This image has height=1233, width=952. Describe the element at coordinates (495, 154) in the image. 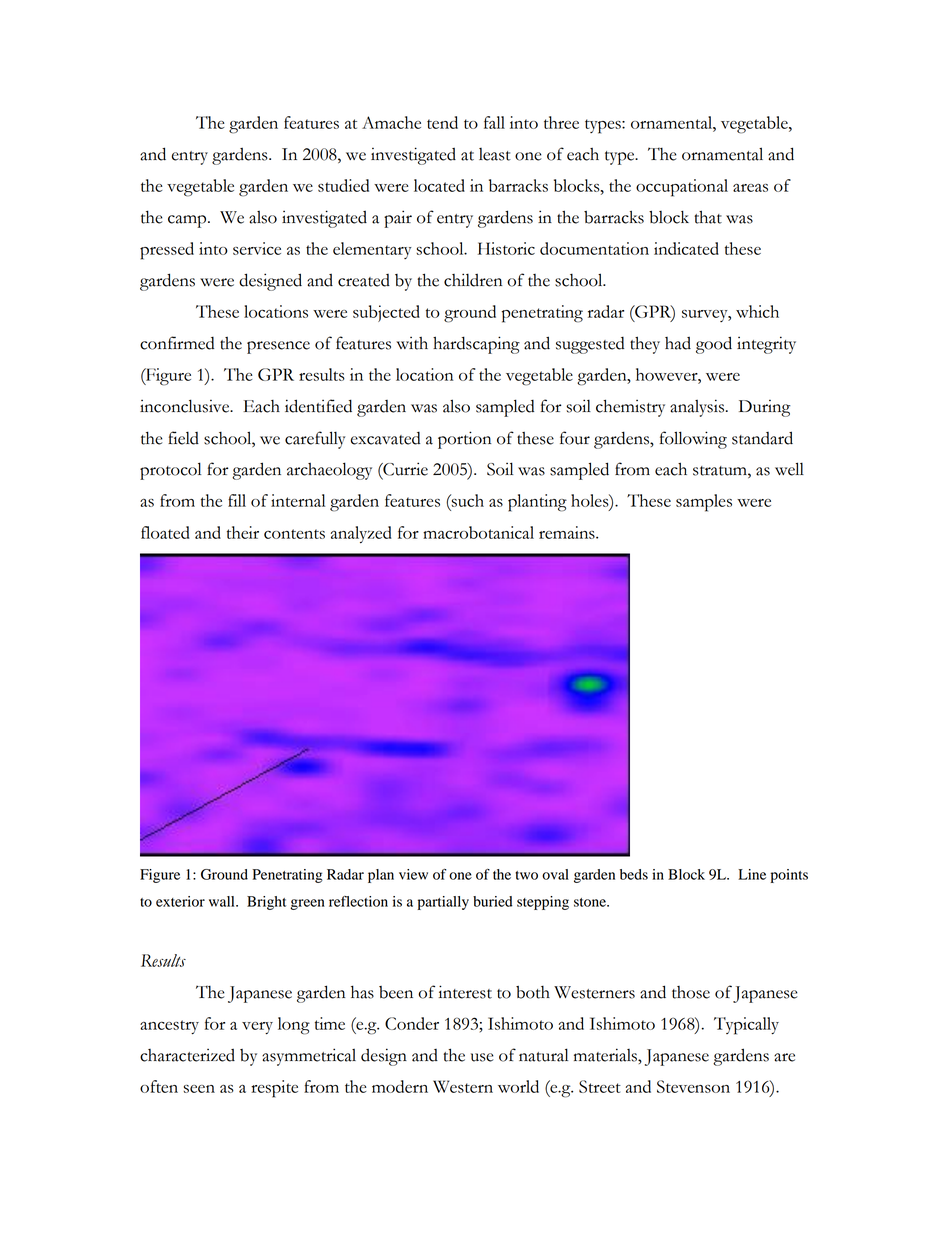

I see `least` at that location.
